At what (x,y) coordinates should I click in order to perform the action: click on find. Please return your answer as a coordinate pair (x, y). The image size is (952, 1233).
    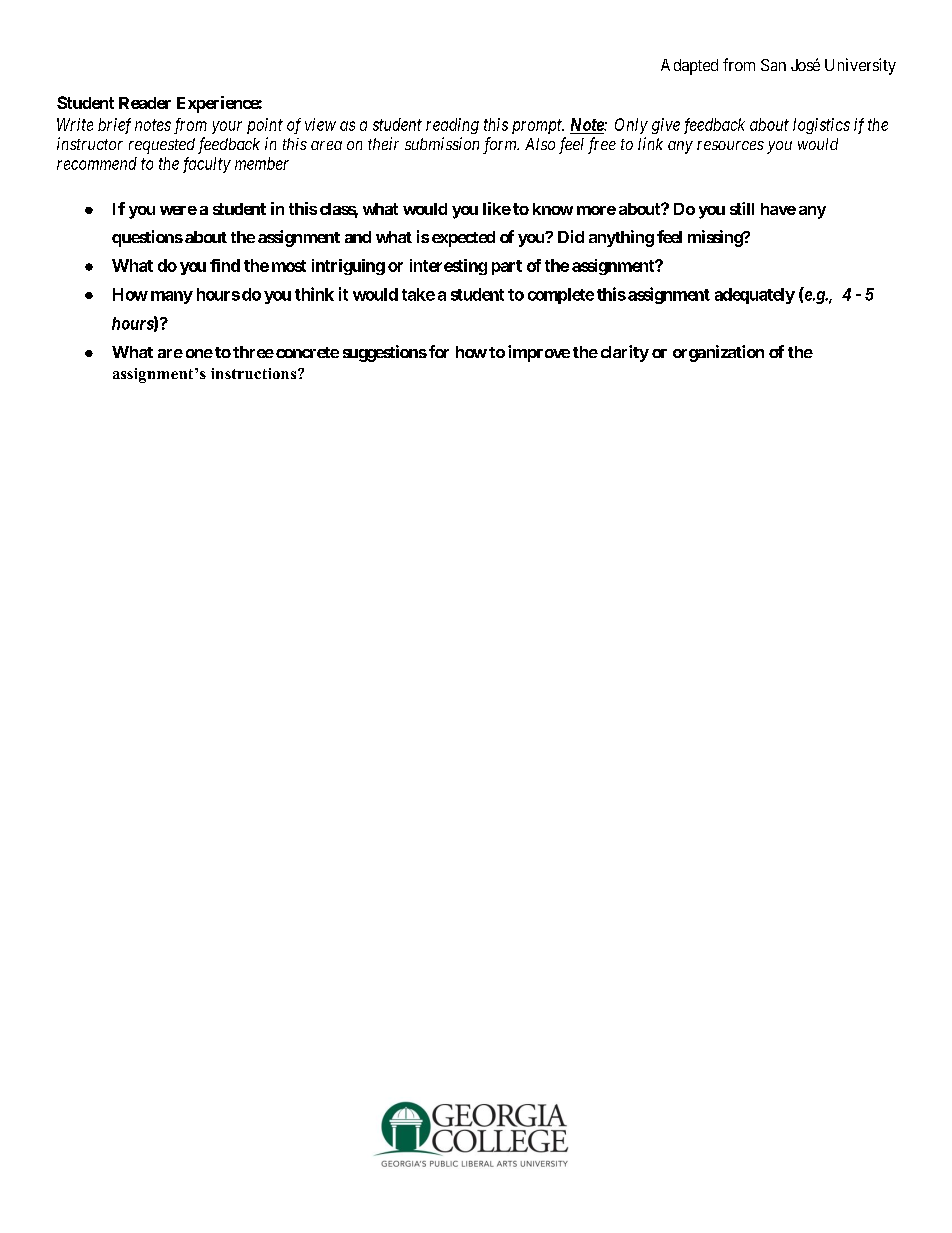
    Looking at the image, I should click on (225, 265).
